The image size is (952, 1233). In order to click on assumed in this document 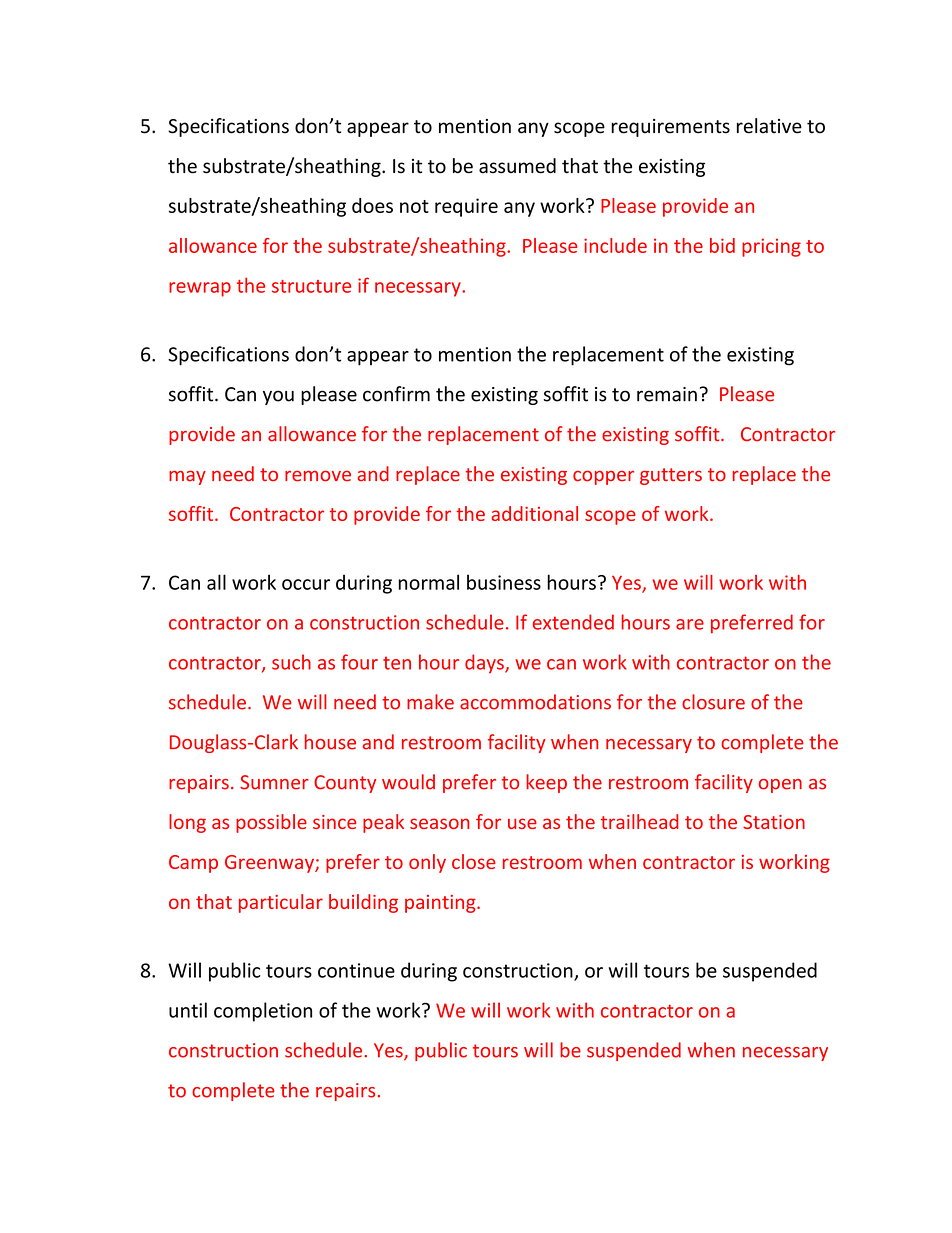, I will do `click(517, 166)`.
